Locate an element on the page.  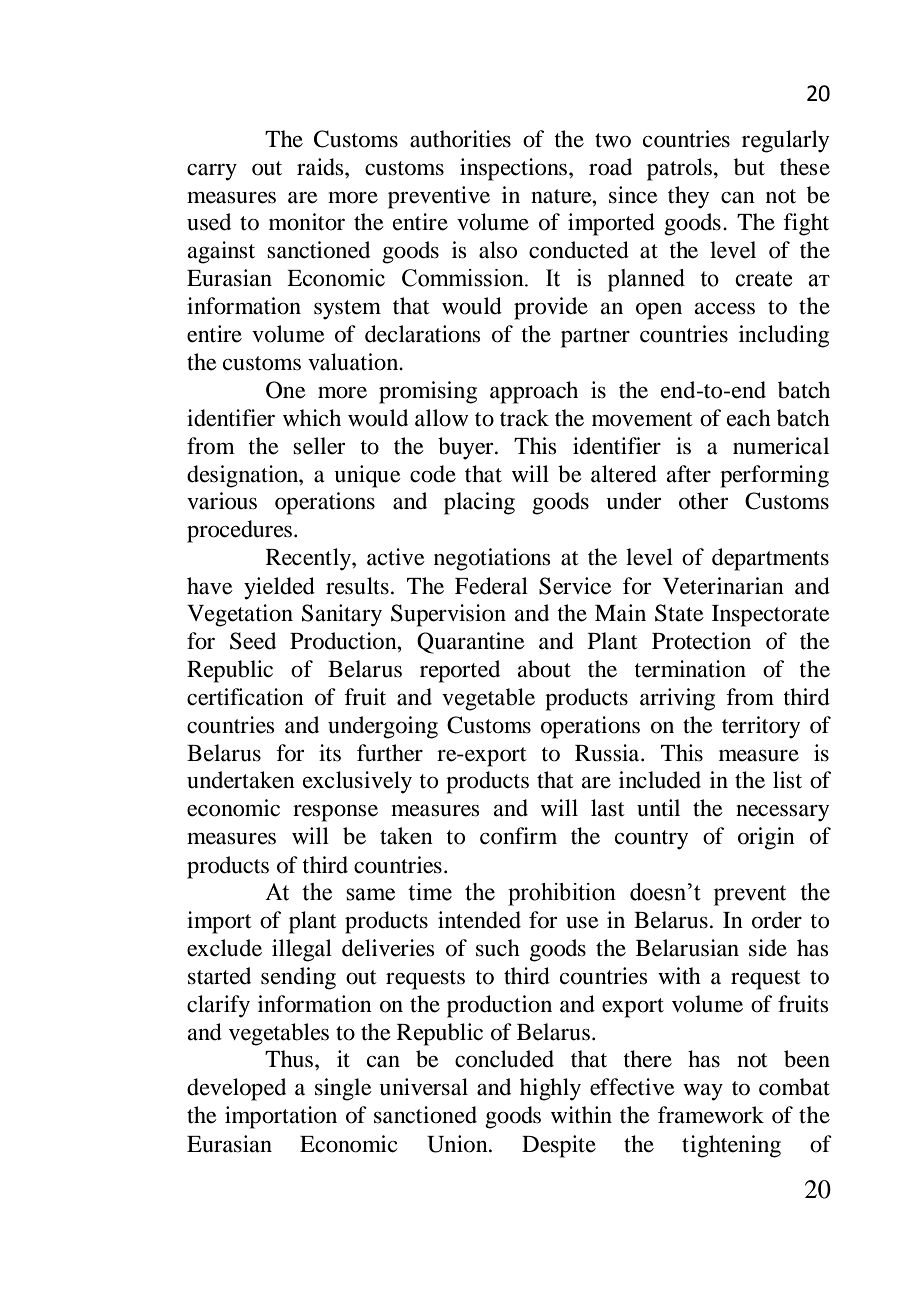
but is located at coordinates (749, 167).
